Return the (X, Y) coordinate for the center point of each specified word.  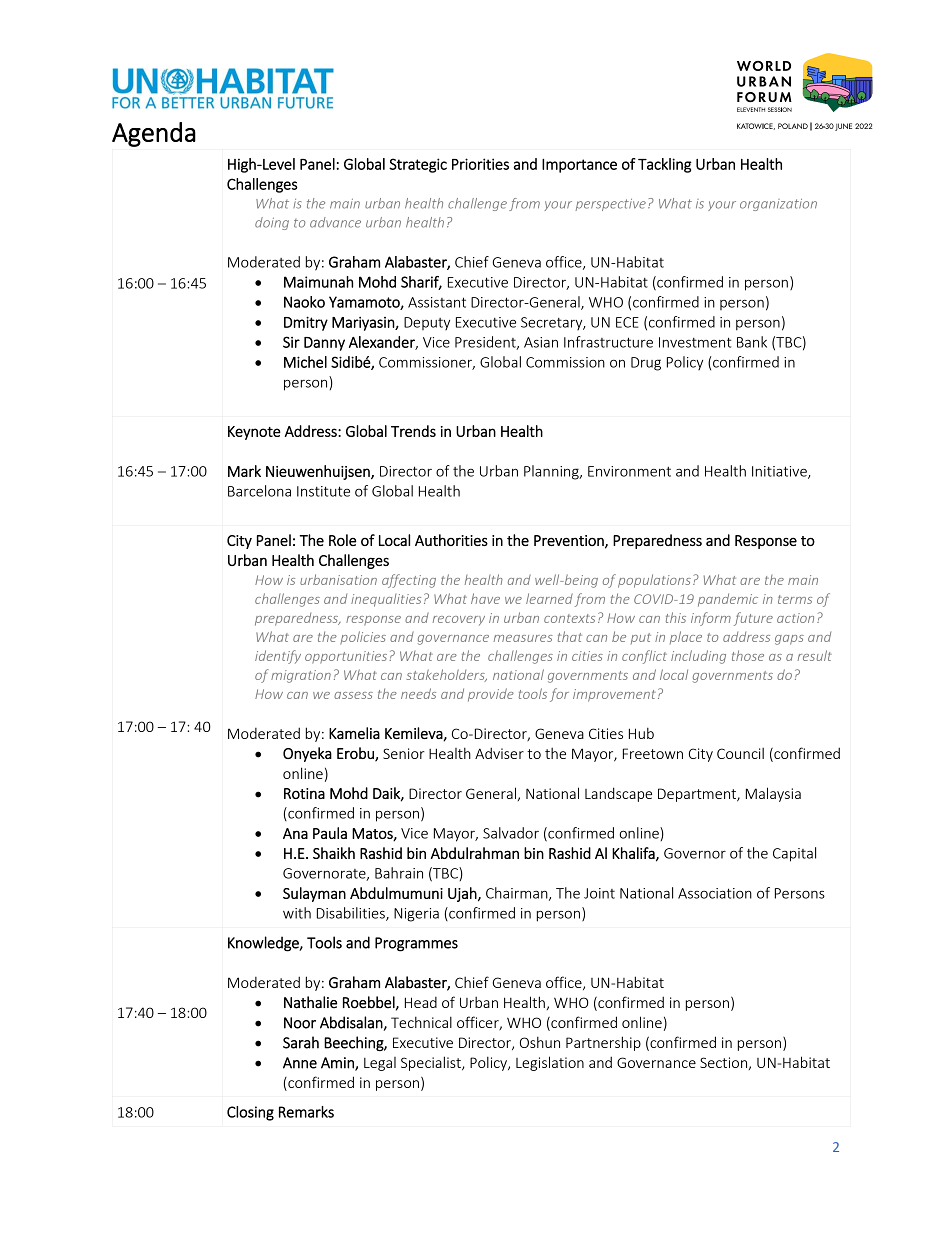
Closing (250, 1113)
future (753, 619)
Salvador (511, 833)
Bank (752, 342)
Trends (413, 431)
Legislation (550, 1063)
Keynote (254, 433)
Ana (295, 833)
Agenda (154, 134)
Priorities (480, 164)
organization (778, 205)
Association (715, 893)
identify (278, 657)
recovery (459, 621)
